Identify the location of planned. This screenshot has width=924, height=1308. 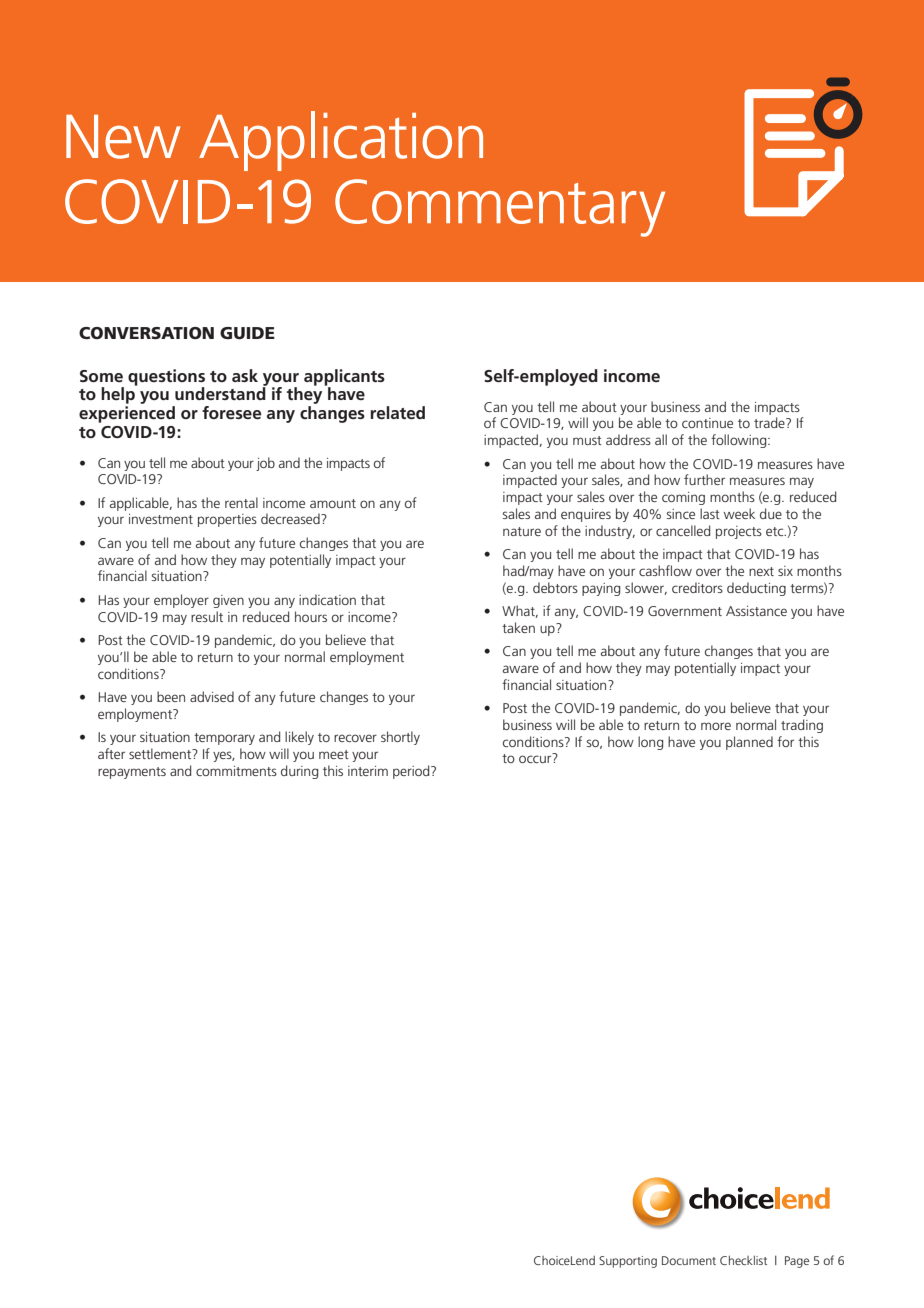
(749, 743).
